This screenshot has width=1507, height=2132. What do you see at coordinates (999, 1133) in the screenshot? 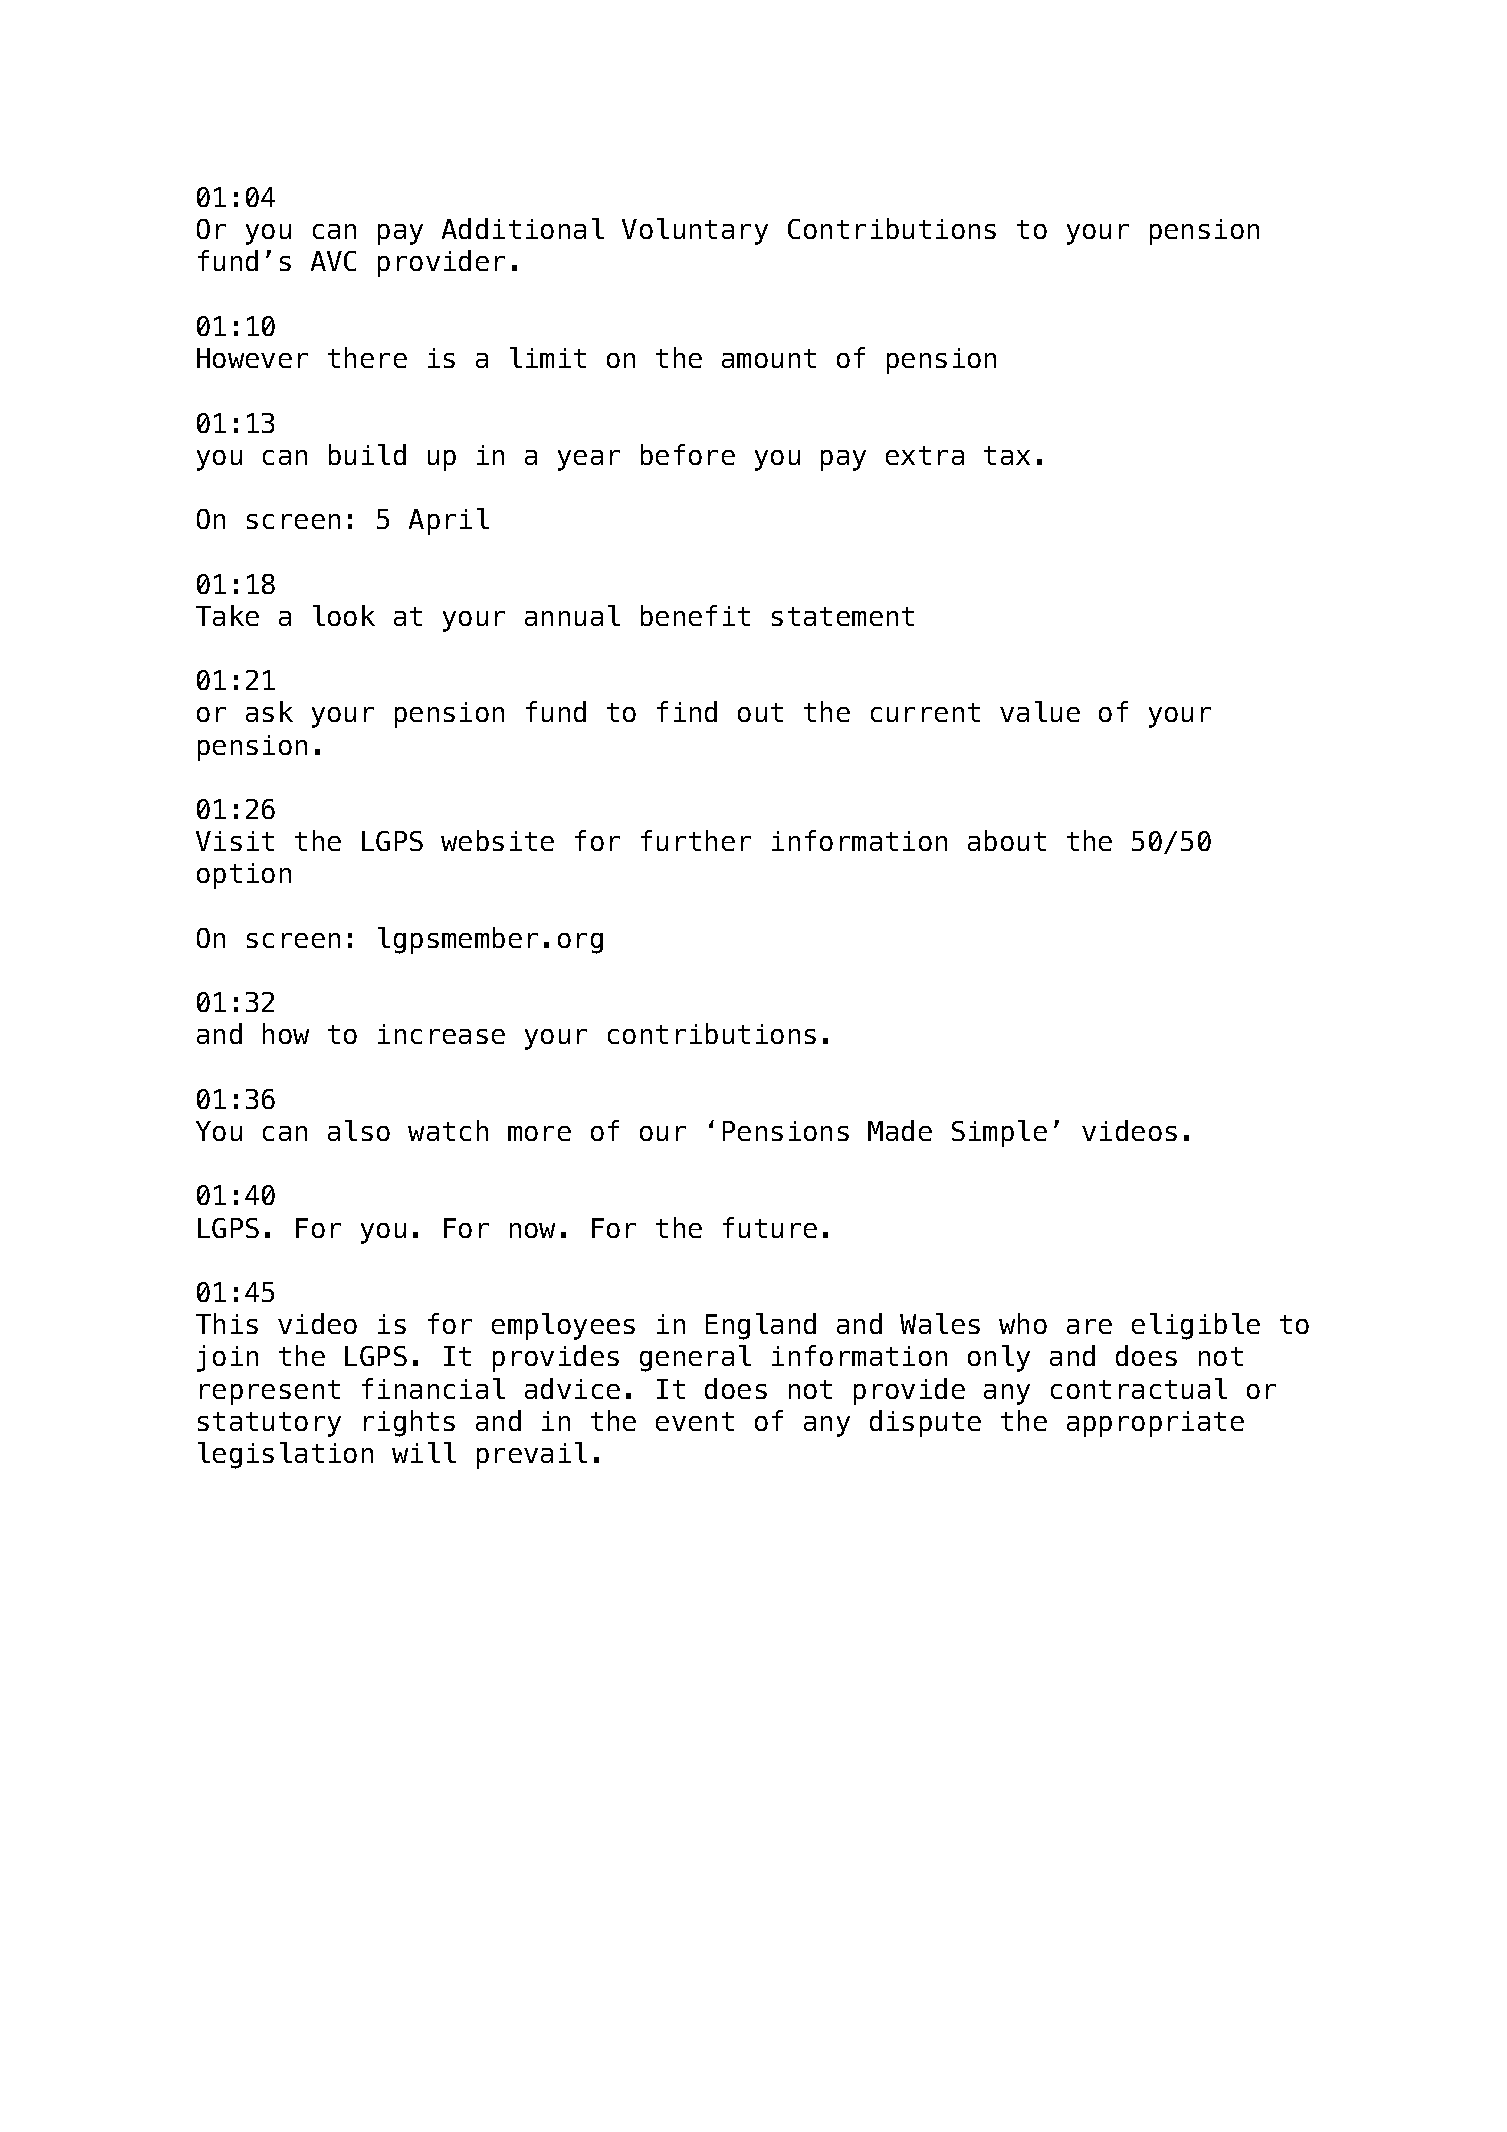
I see `Simple` at bounding box center [999, 1133].
